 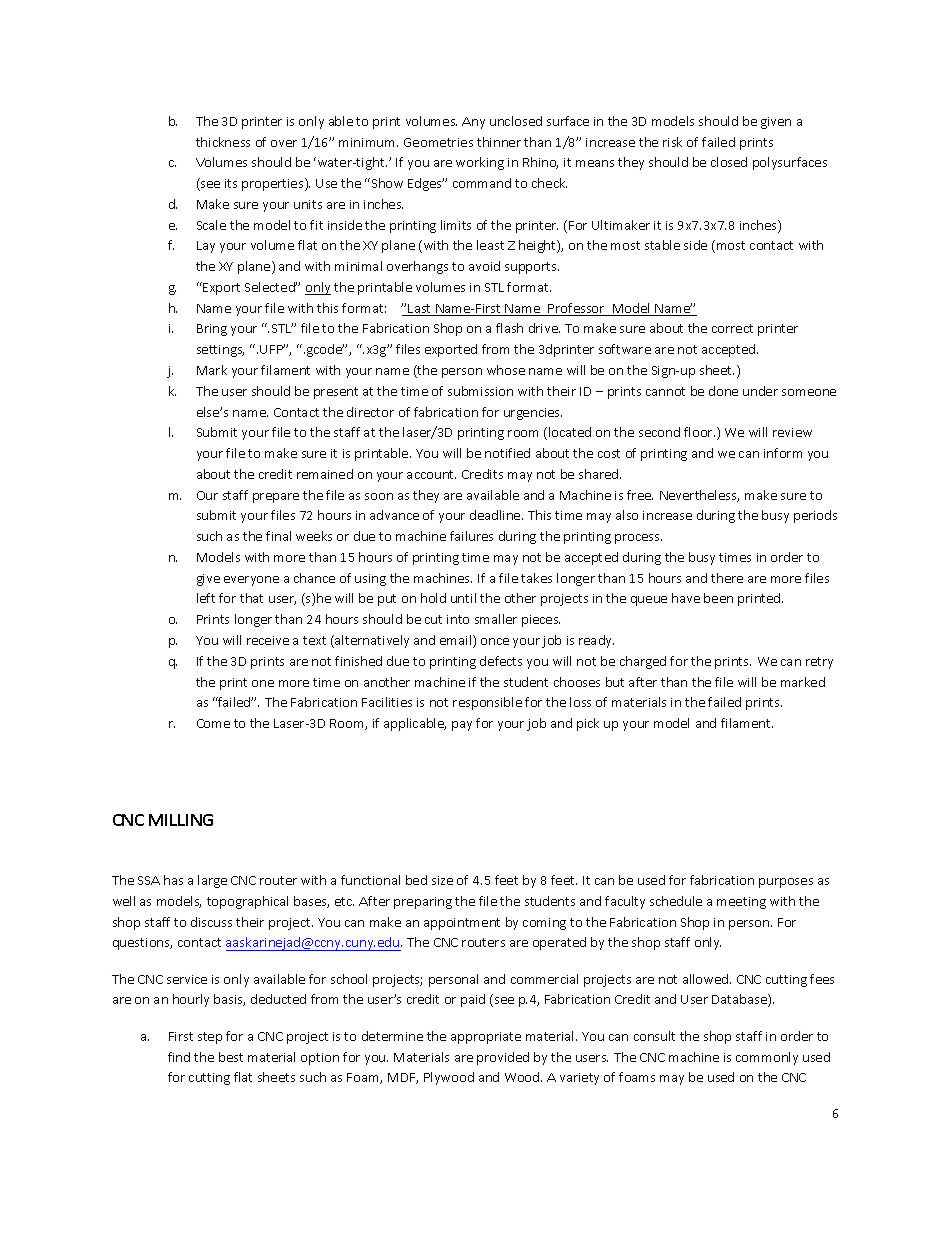 I want to click on risk, so click(x=672, y=142).
